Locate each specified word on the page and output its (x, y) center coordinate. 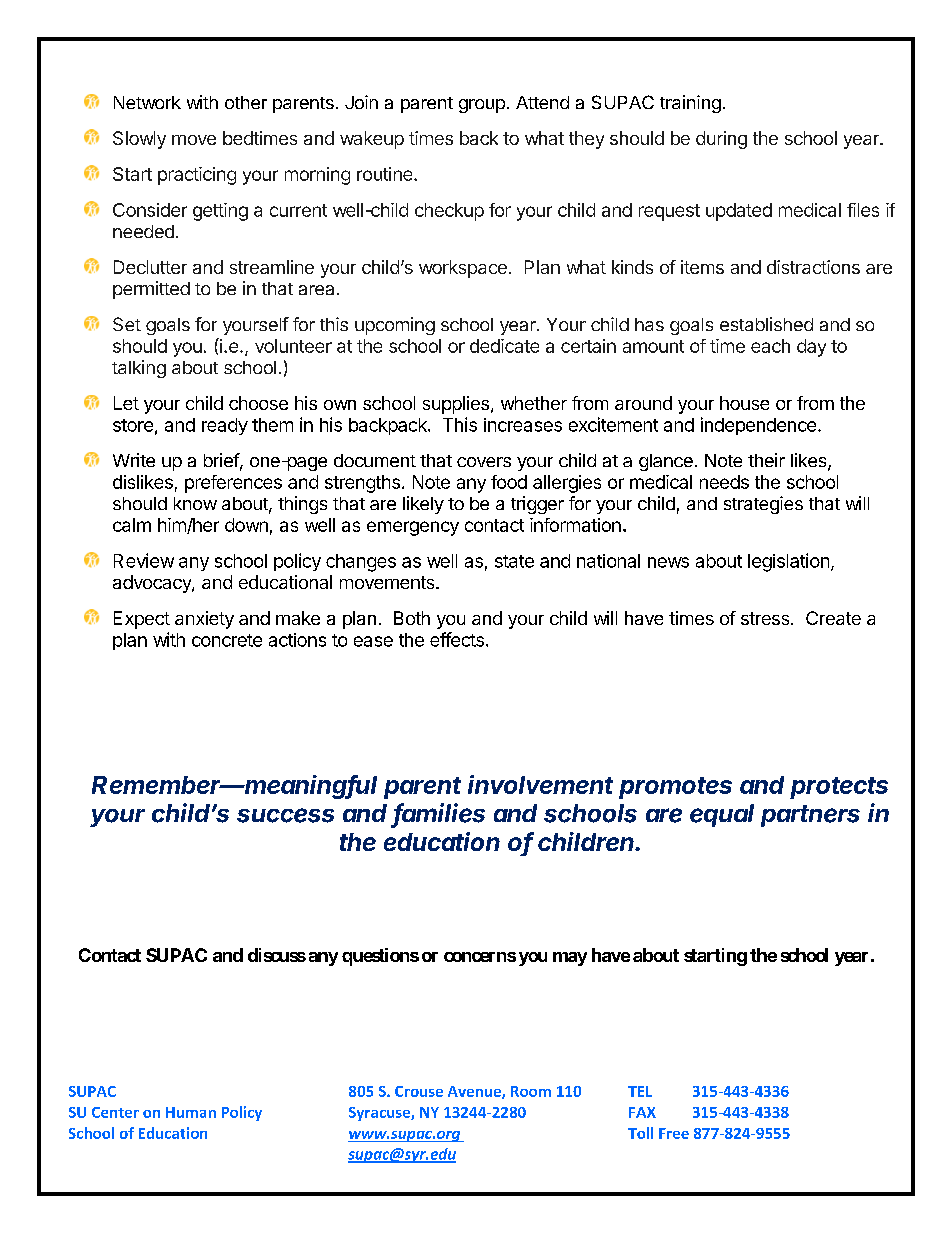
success (285, 815)
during (721, 140)
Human (191, 1112)
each (770, 346)
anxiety (204, 620)
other (246, 102)
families (439, 814)
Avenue (475, 1092)
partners (810, 816)
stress (766, 618)
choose (258, 403)
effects (457, 639)
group (482, 106)
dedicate (504, 346)
